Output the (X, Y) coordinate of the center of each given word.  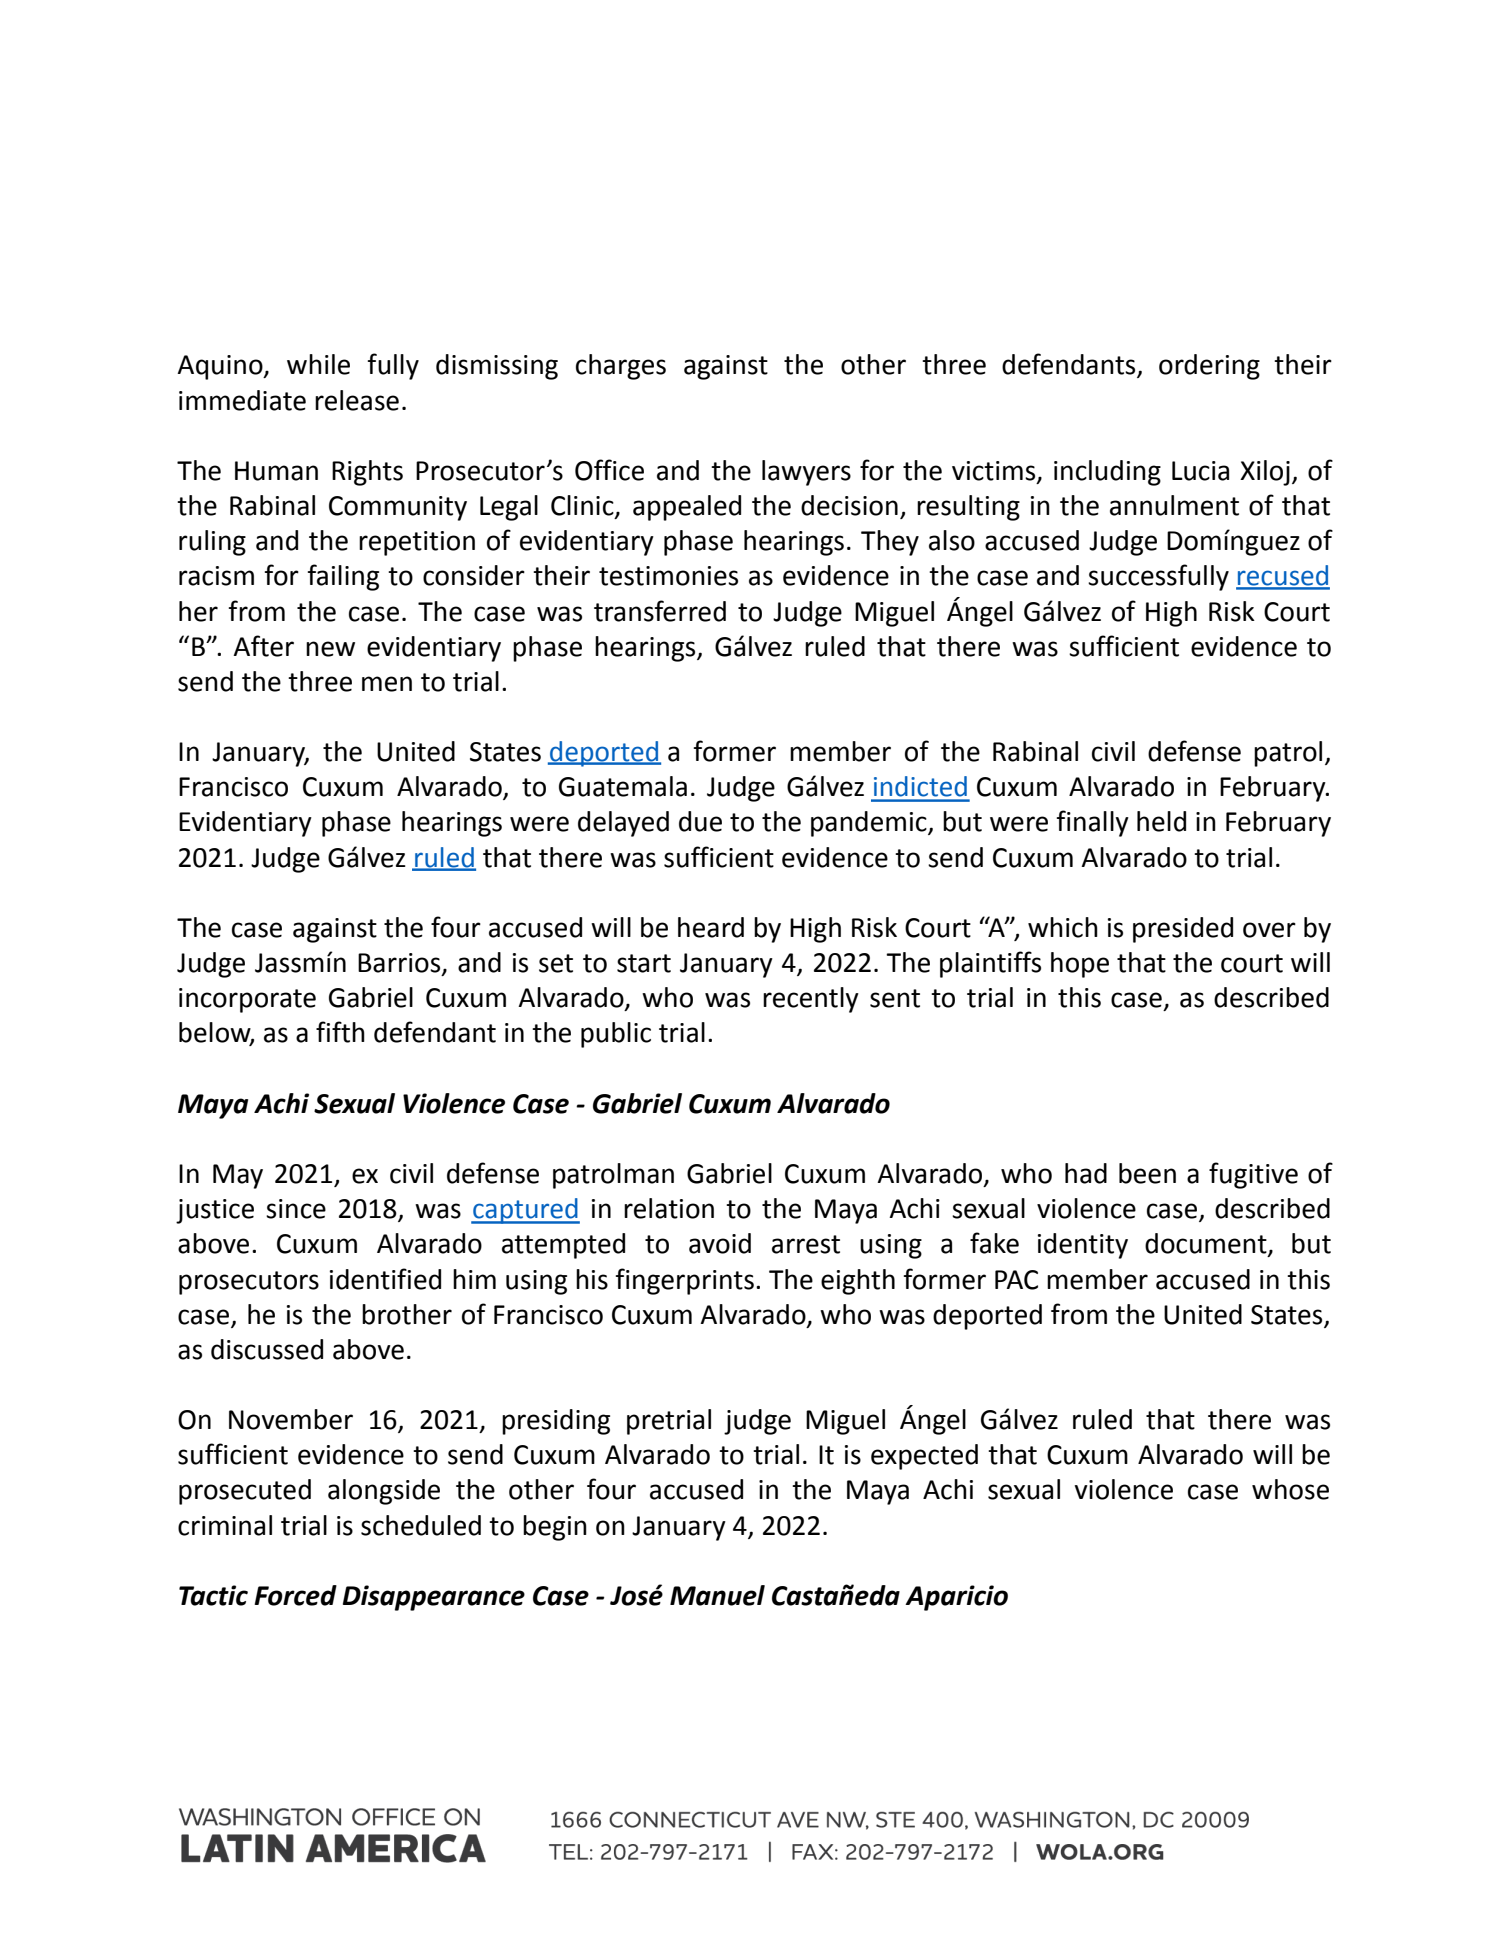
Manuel (717, 1595)
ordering (1209, 367)
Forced (295, 1595)
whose (1290, 1489)
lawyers (806, 473)
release (357, 400)
